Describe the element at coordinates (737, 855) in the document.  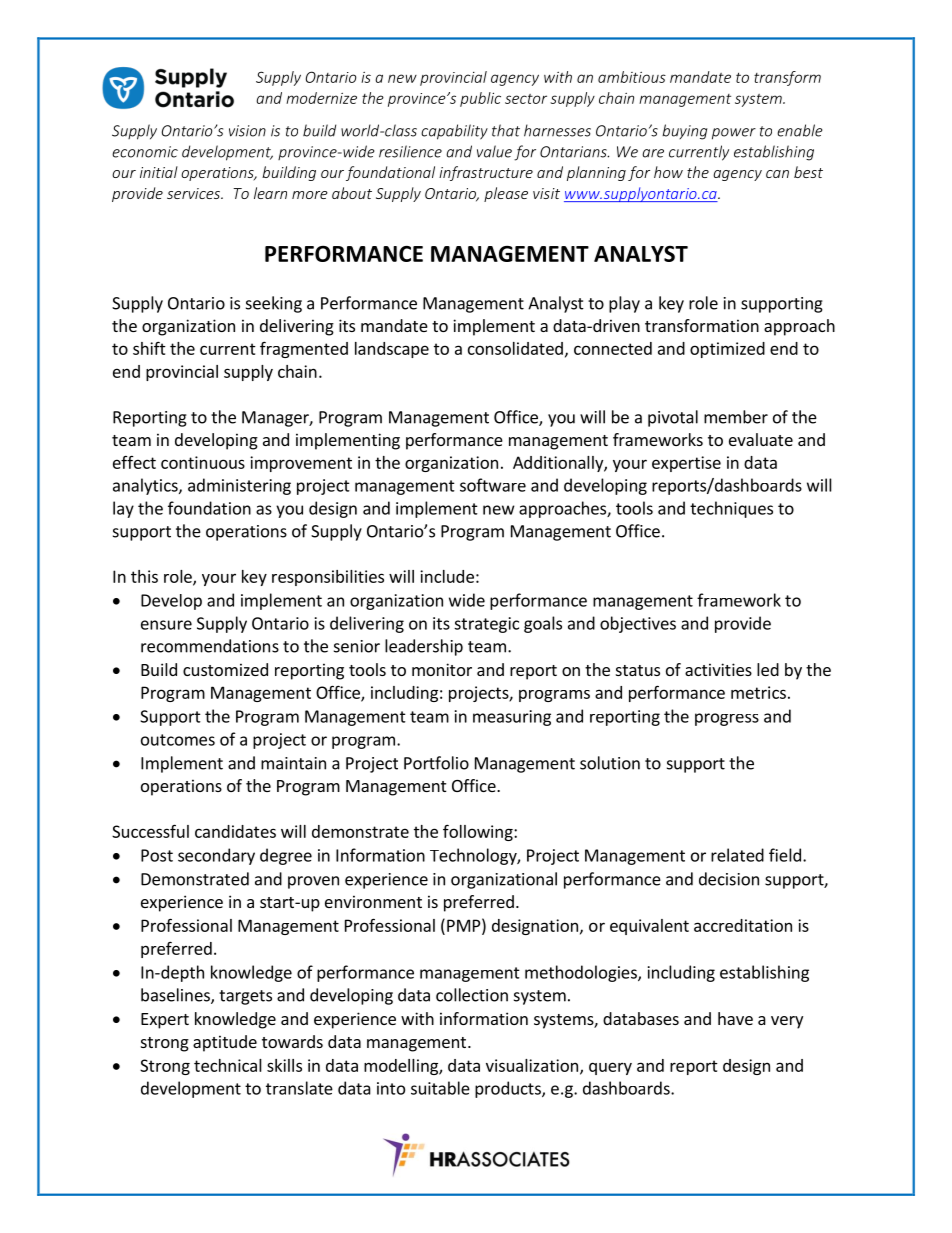
I see `related` at that location.
